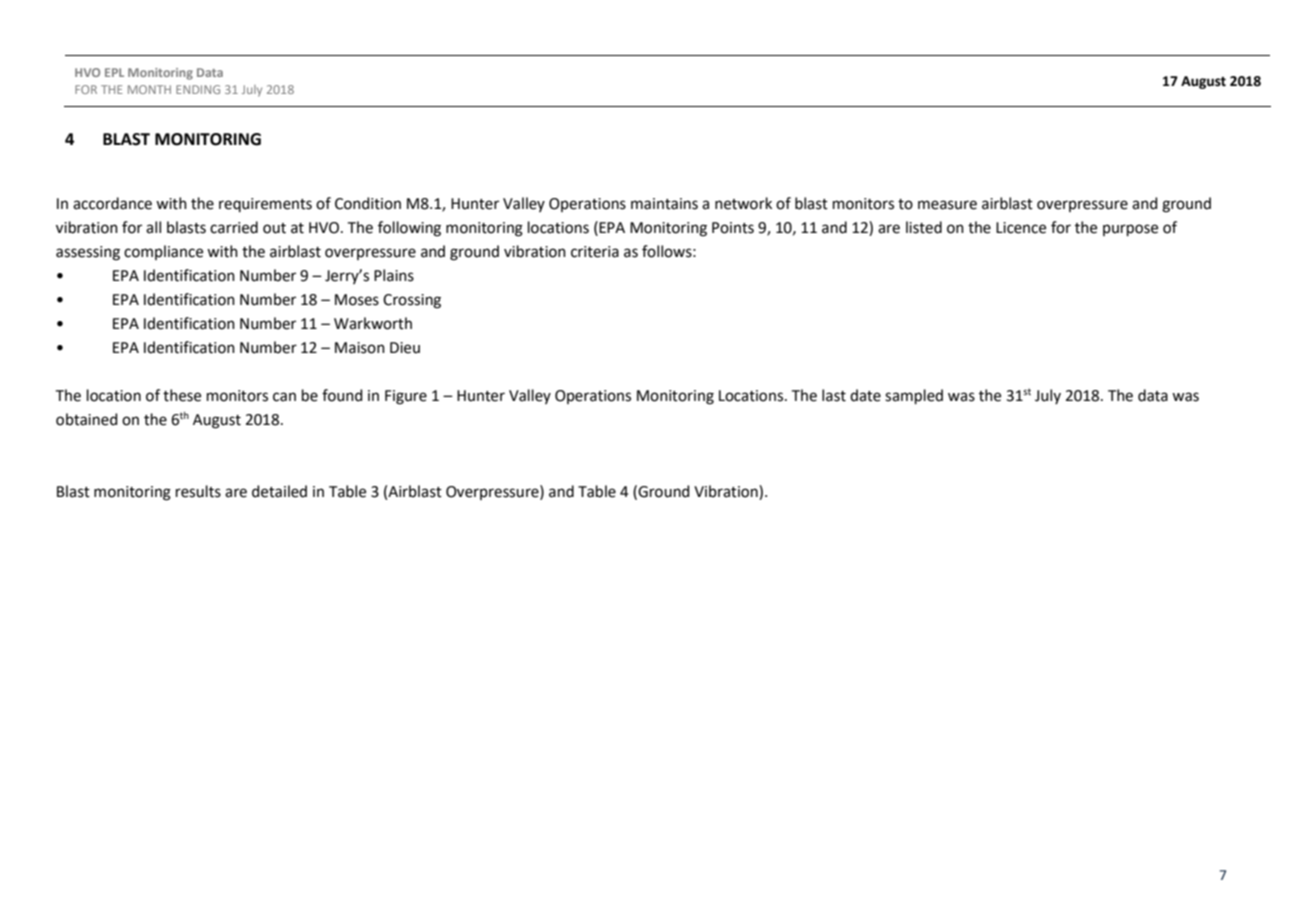  I want to click on sampled, so click(914, 396).
